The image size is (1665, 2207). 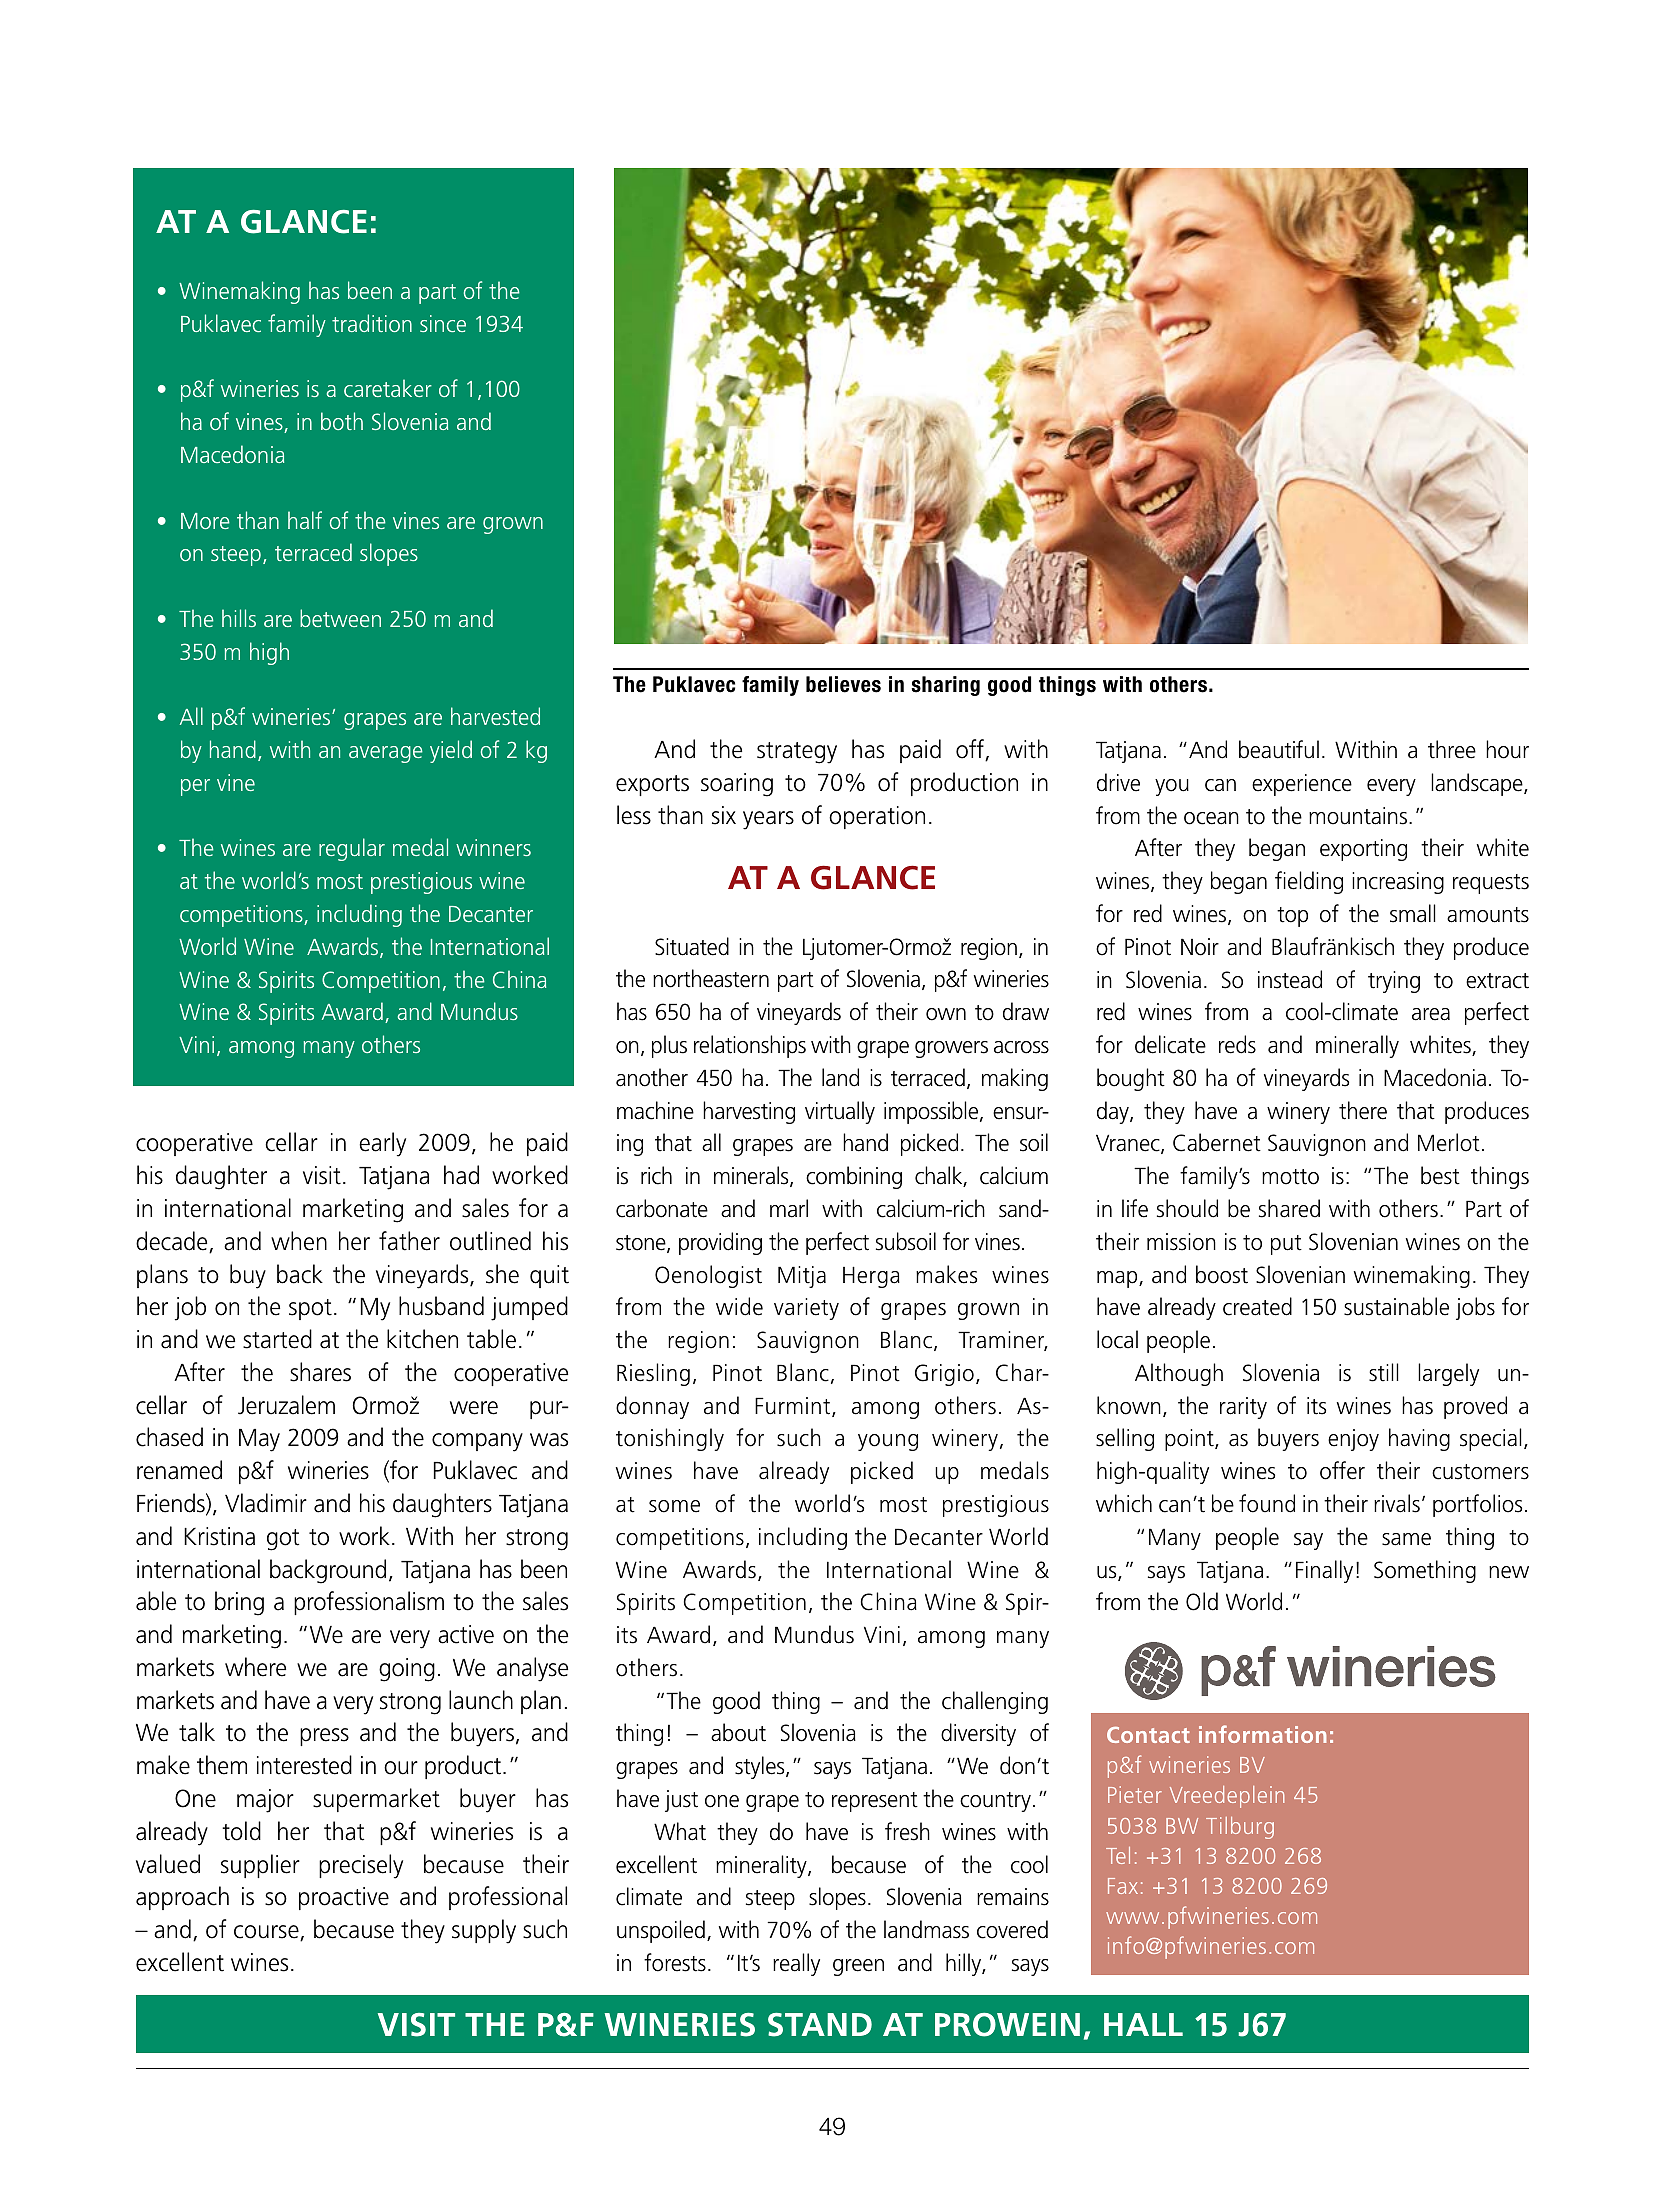 What do you see at coordinates (888, 1442) in the image?
I see `young` at bounding box center [888, 1442].
